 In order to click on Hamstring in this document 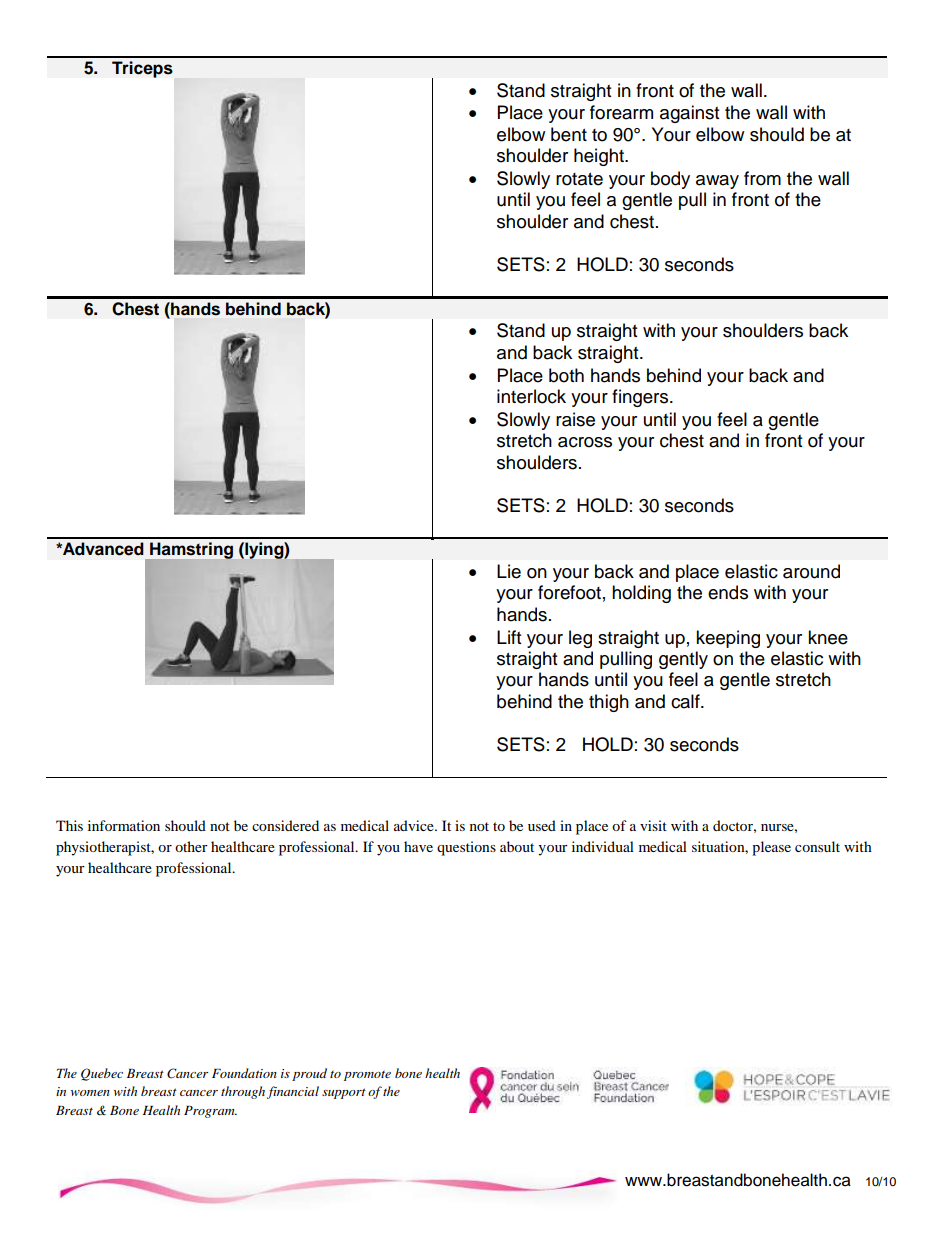, I will do `click(190, 552)`.
